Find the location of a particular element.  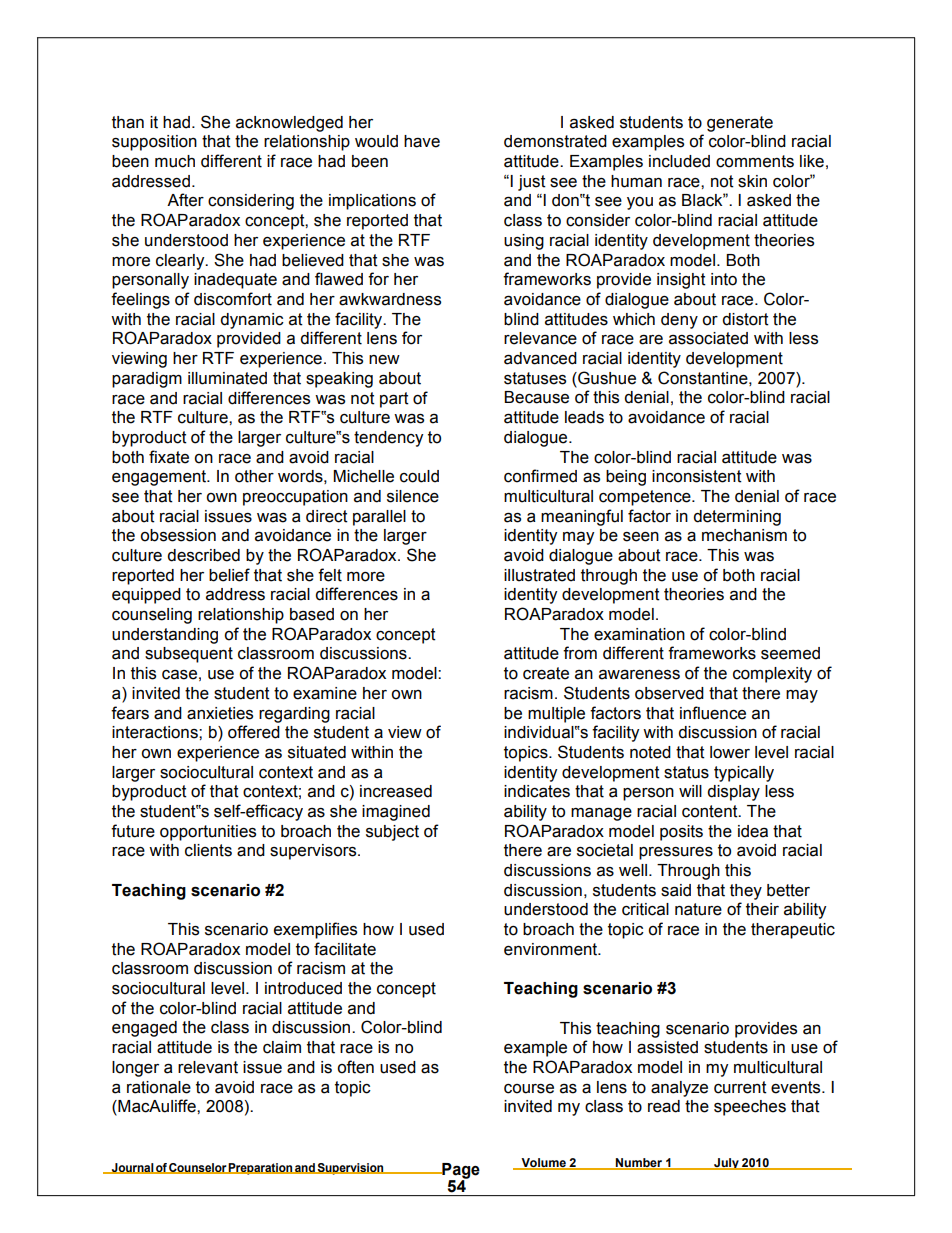

July is located at coordinates (726, 1164).
